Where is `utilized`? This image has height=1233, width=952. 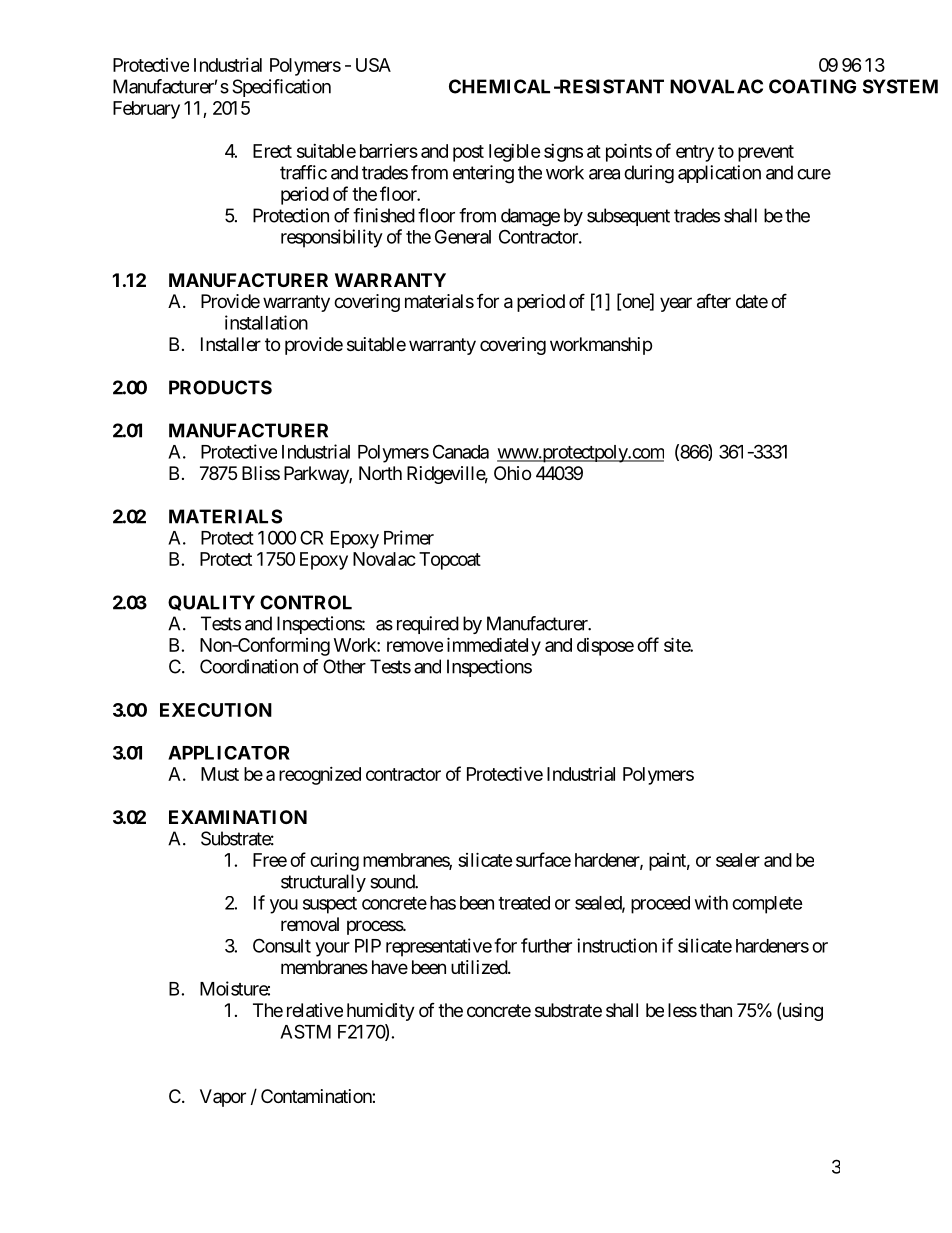 utilized is located at coordinates (480, 967).
